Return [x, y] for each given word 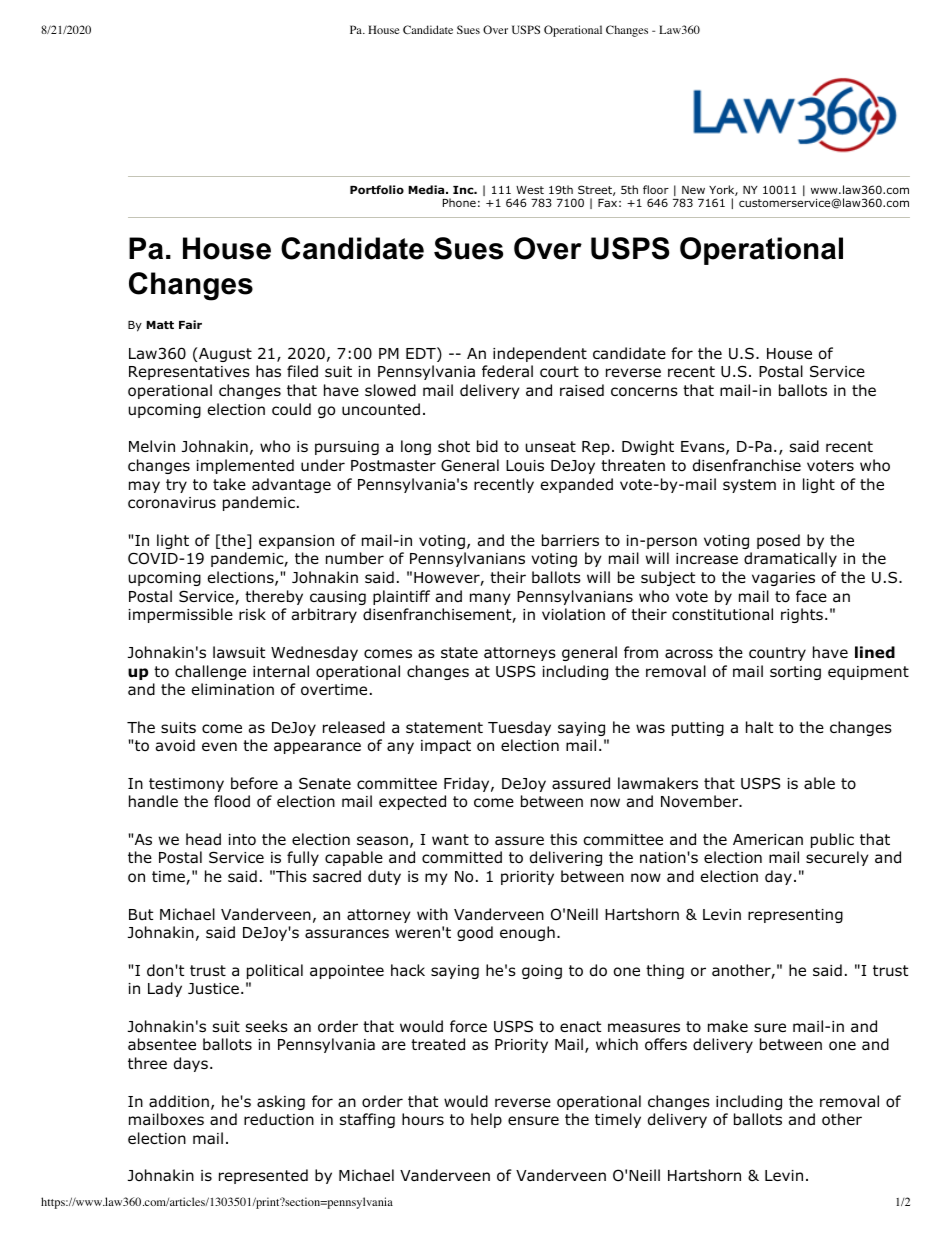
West [530, 190]
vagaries [783, 579]
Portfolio [377, 189]
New [693, 190]
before [254, 783]
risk [252, 614]
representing [795, 916]
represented [263, 1176]
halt [759, 727]
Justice [213, 988]
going [542, 972]
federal [507, 371]
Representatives [189, 373]
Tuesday [519, 728]
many [490, 599]
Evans [703, 446]
